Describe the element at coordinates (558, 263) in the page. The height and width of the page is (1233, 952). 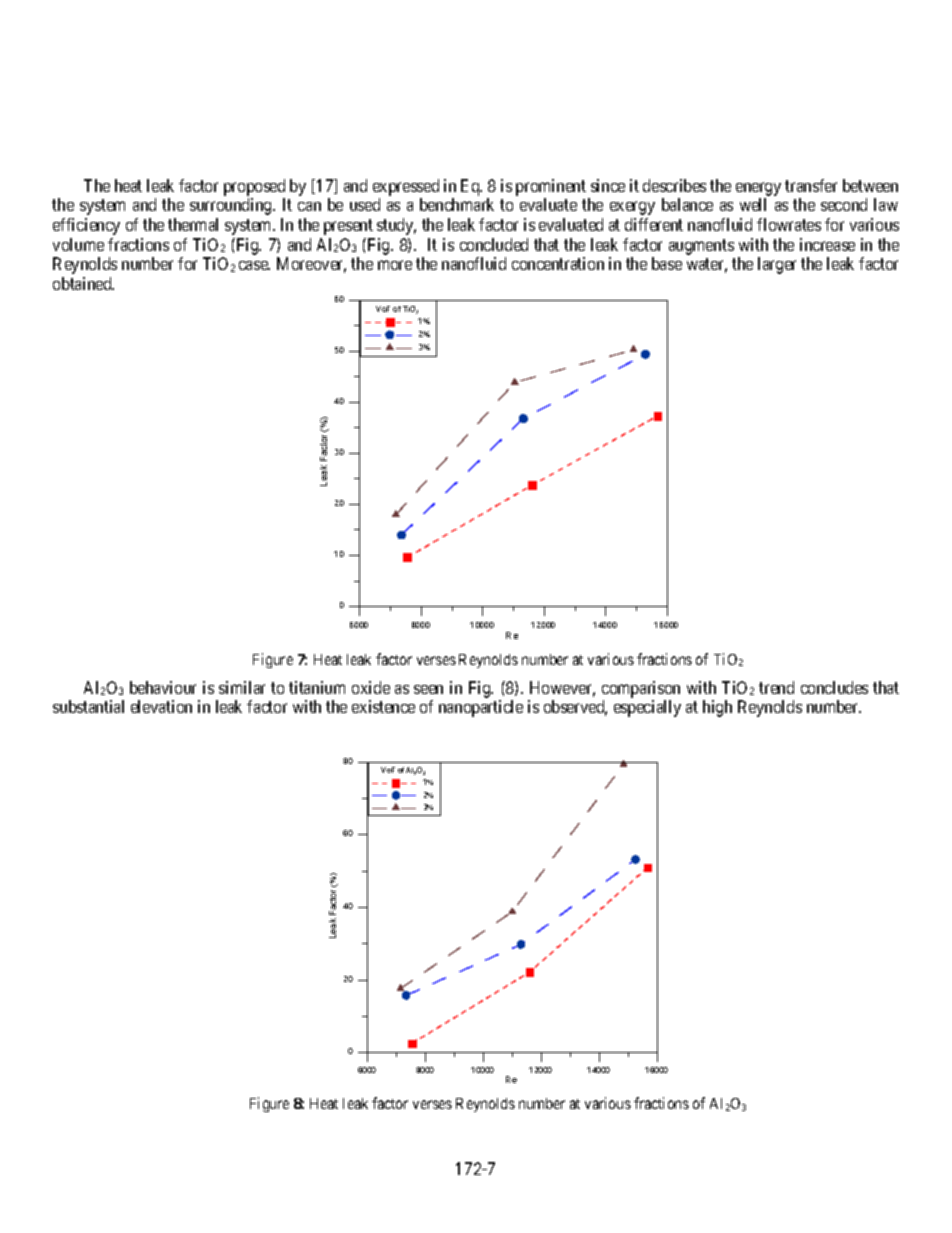
I see `concentration` at that location.
